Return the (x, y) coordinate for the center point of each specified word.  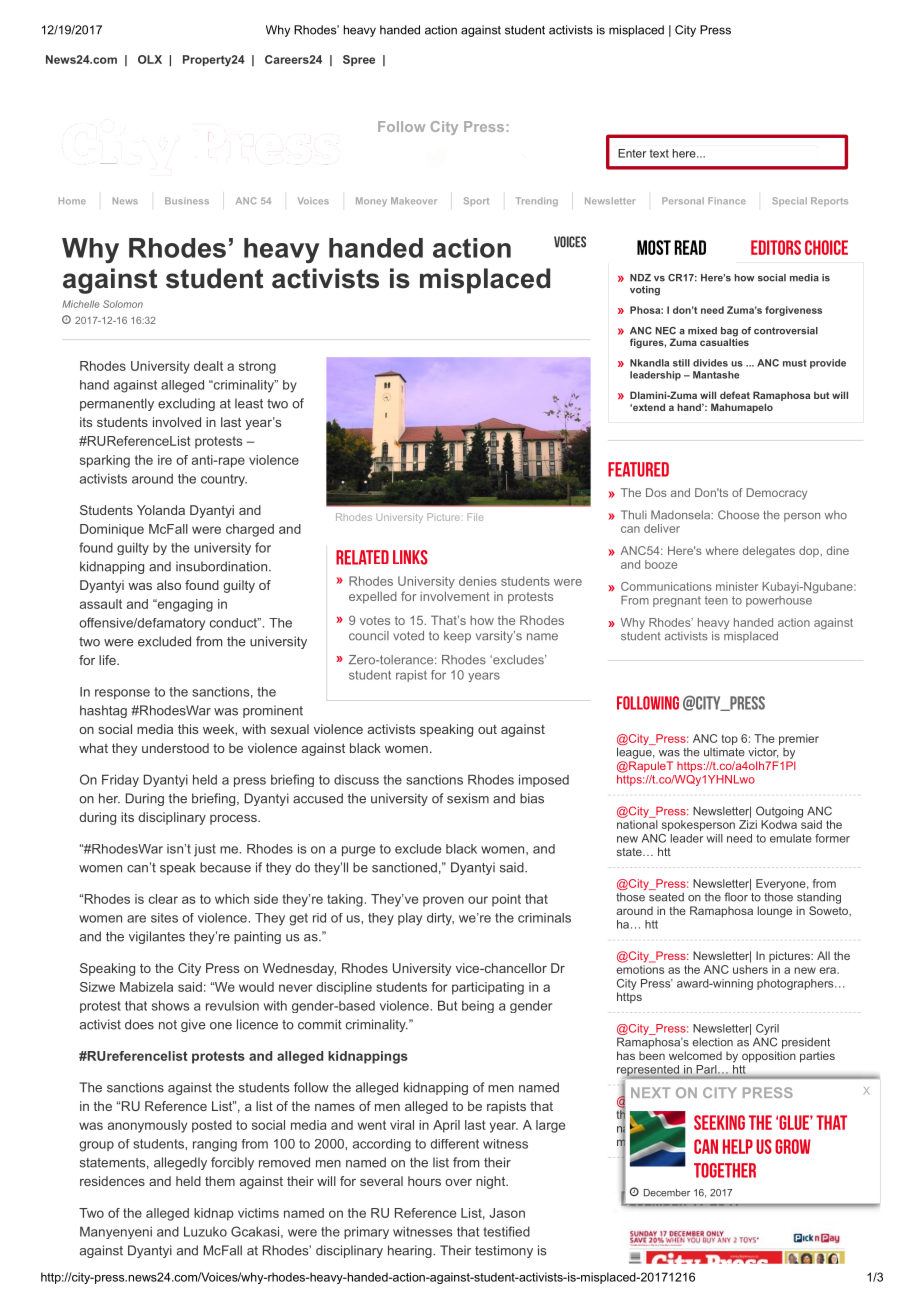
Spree (359, 60)
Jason (507, 1213)
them (220, 1181)
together (725, 1170)
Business (187, 201)
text (659, 153)
